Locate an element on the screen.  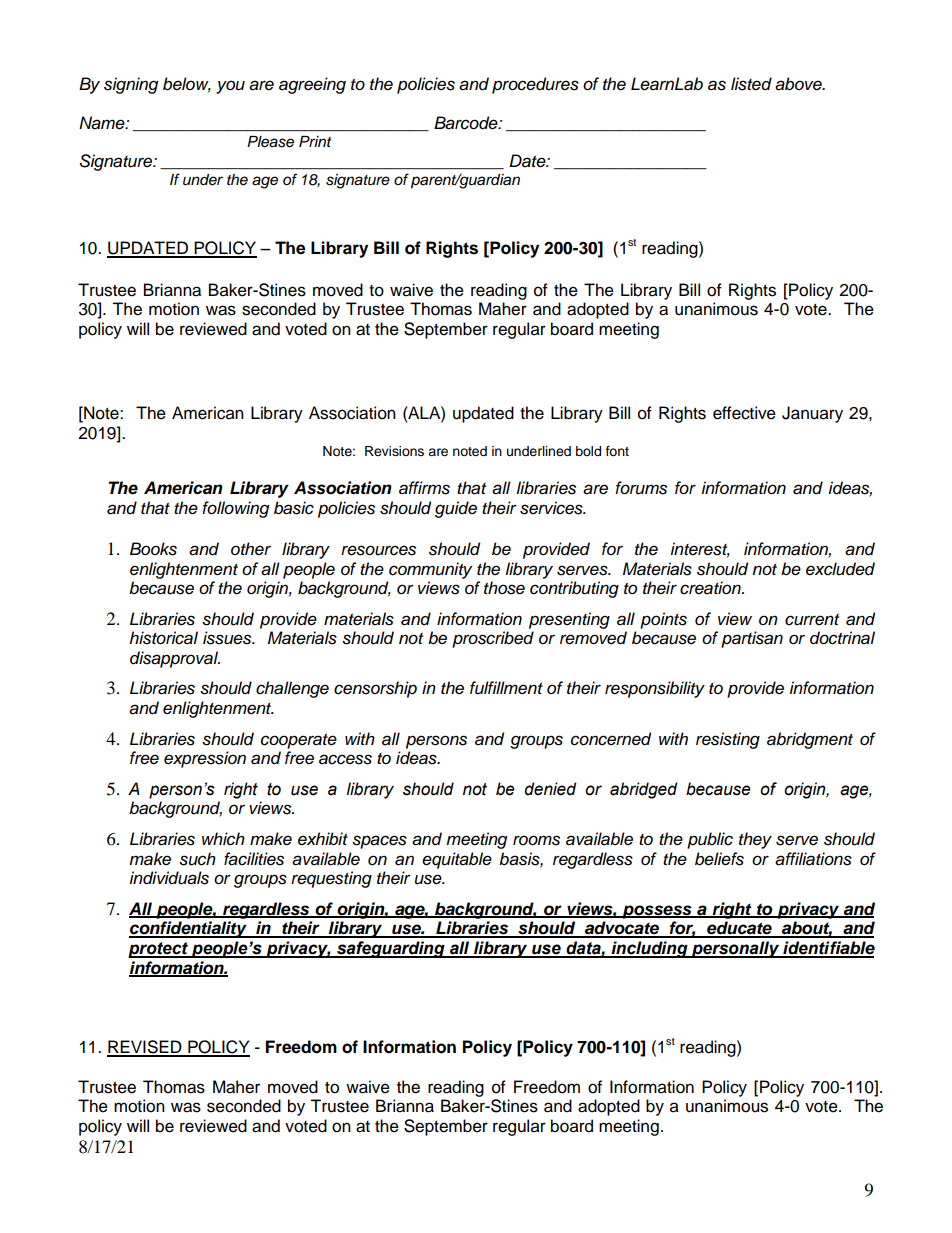
effective is located at coordinates (744, 413).
